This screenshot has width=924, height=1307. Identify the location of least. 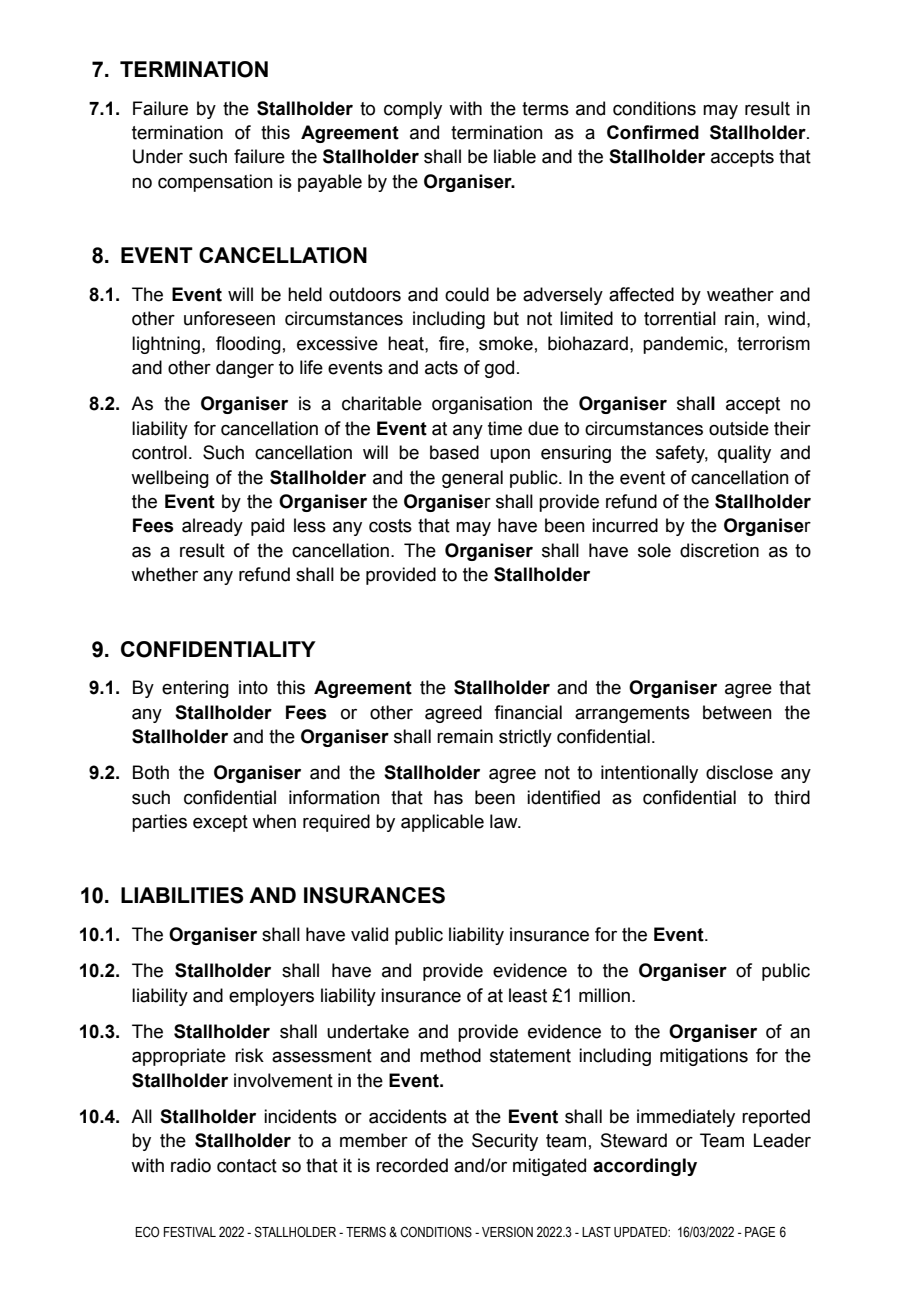
(528, 995).
